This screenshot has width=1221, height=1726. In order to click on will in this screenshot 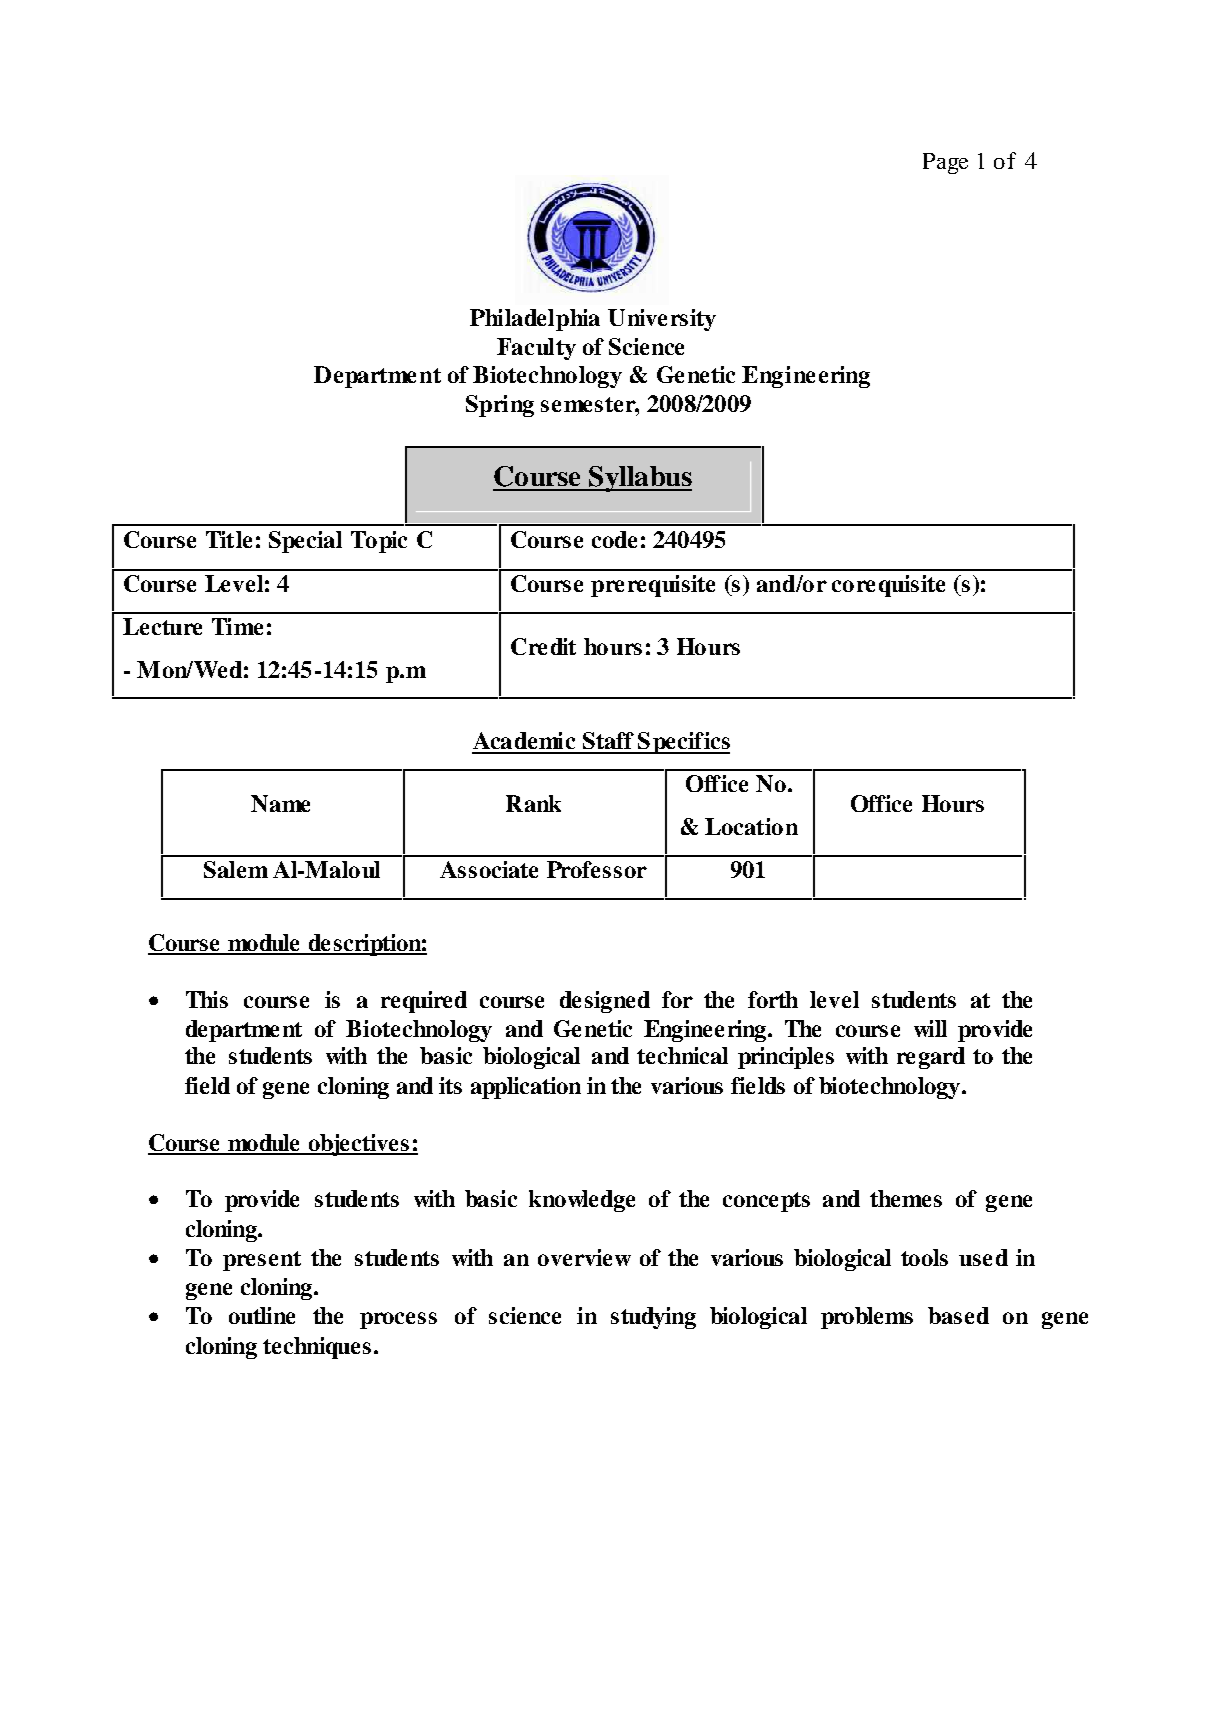, I will do `click(930, 1028)`.
